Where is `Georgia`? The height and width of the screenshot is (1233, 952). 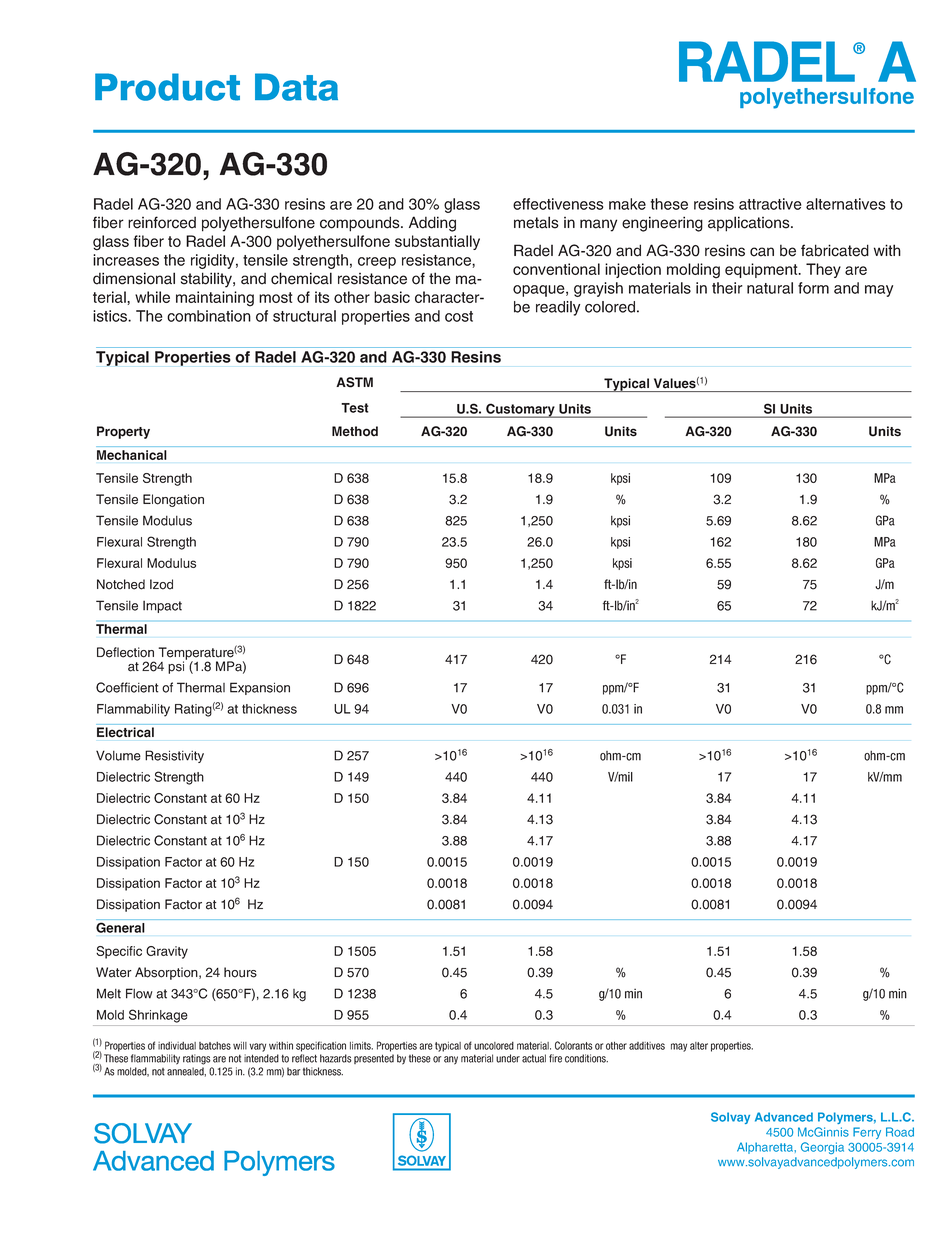 Georgia is located at coordinates (822, 1148).
